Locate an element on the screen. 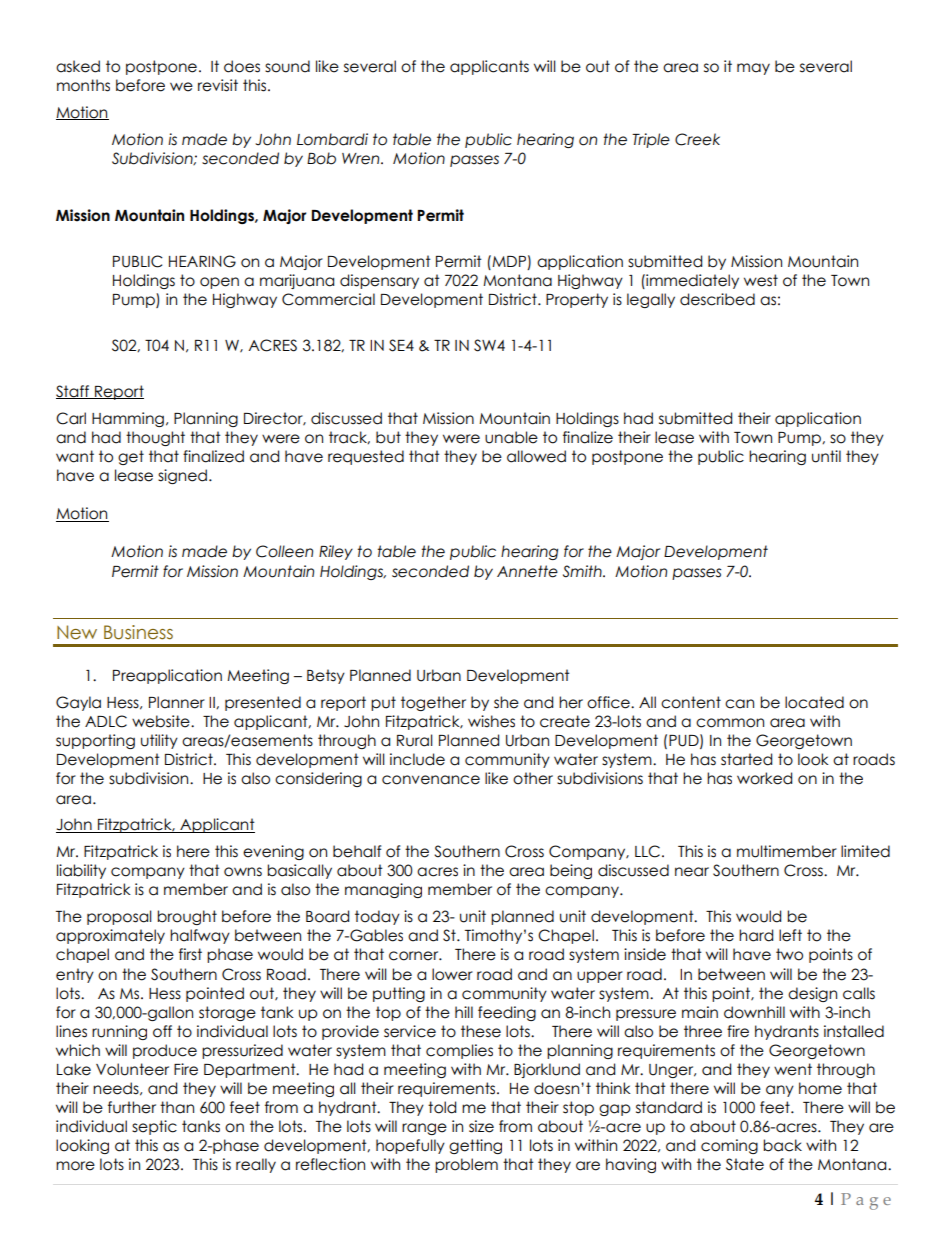  problem is located at coordinates (466, 1165).
